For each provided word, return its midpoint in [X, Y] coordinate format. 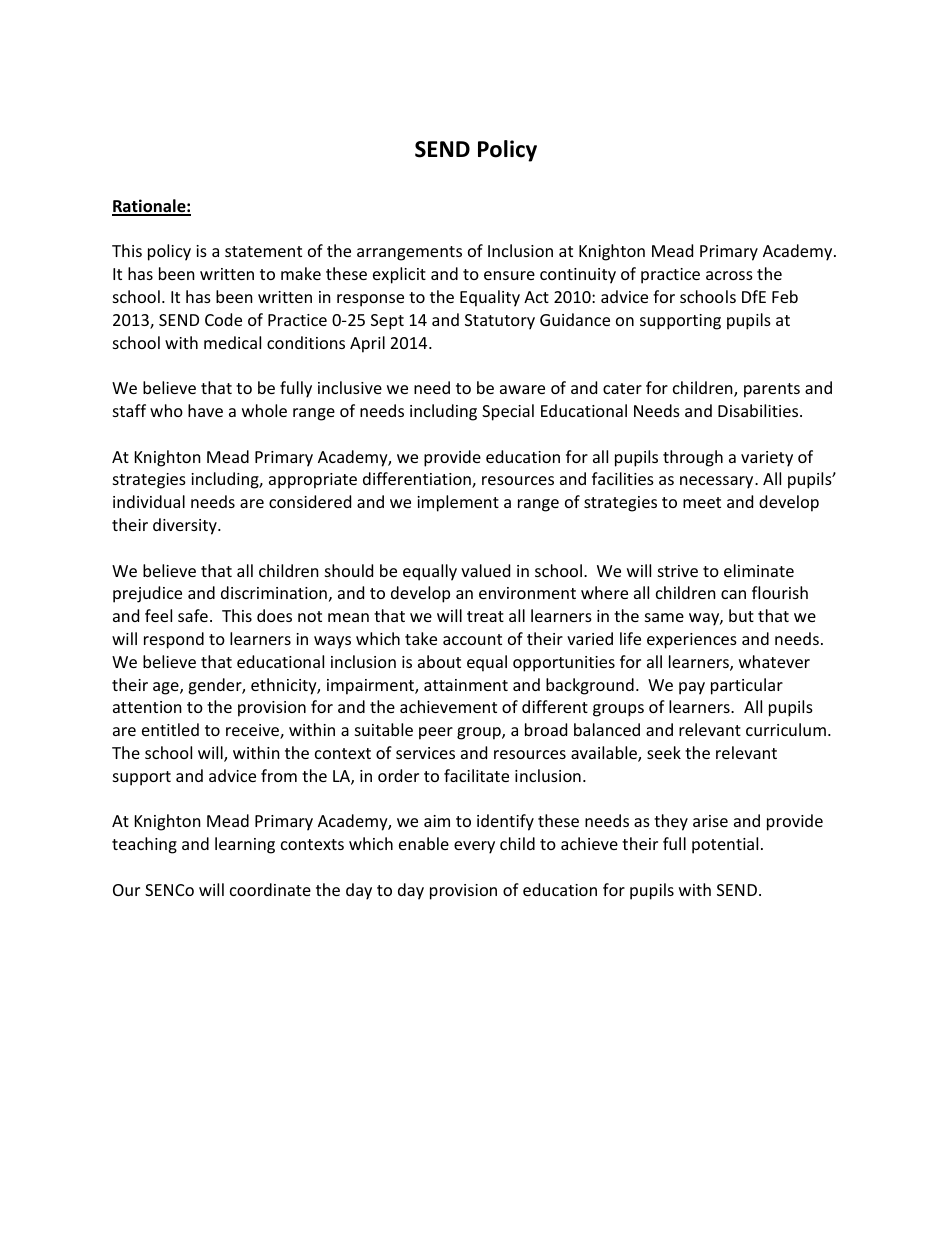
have [205, 410]
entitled [170, 729]
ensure [509, 275]
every [474, 847]
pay [692, 688]
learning [245, 845]
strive [678, 571]
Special [508, 412]
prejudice [147, 594]
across [729, 275]
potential [725, 845]
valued [485, 570]
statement [263, 251]
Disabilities [759, 410]
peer [436, 733]
